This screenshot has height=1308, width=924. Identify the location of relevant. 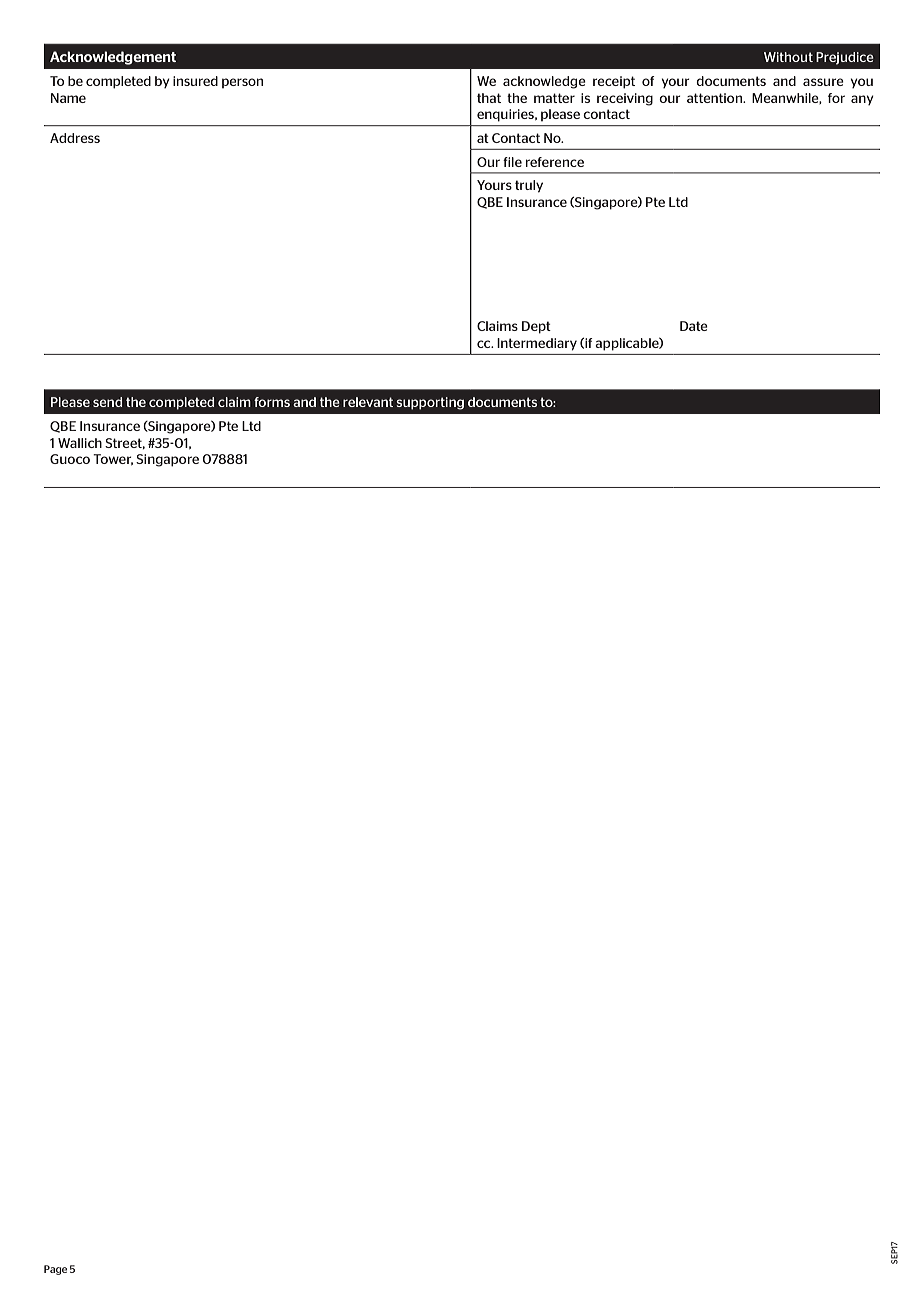
(368, 402).
